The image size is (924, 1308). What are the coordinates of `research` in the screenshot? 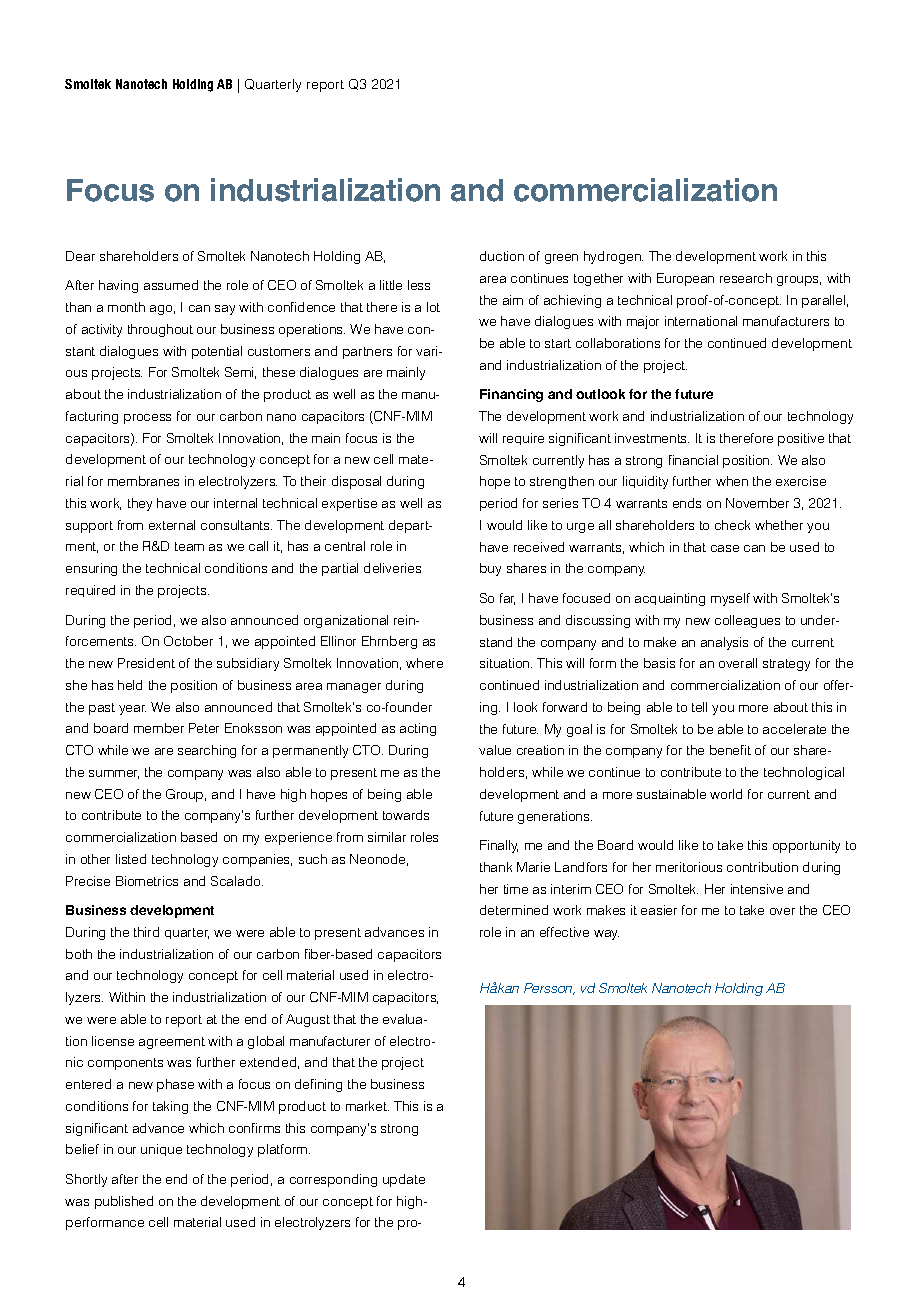 It's located at (746, 278).
